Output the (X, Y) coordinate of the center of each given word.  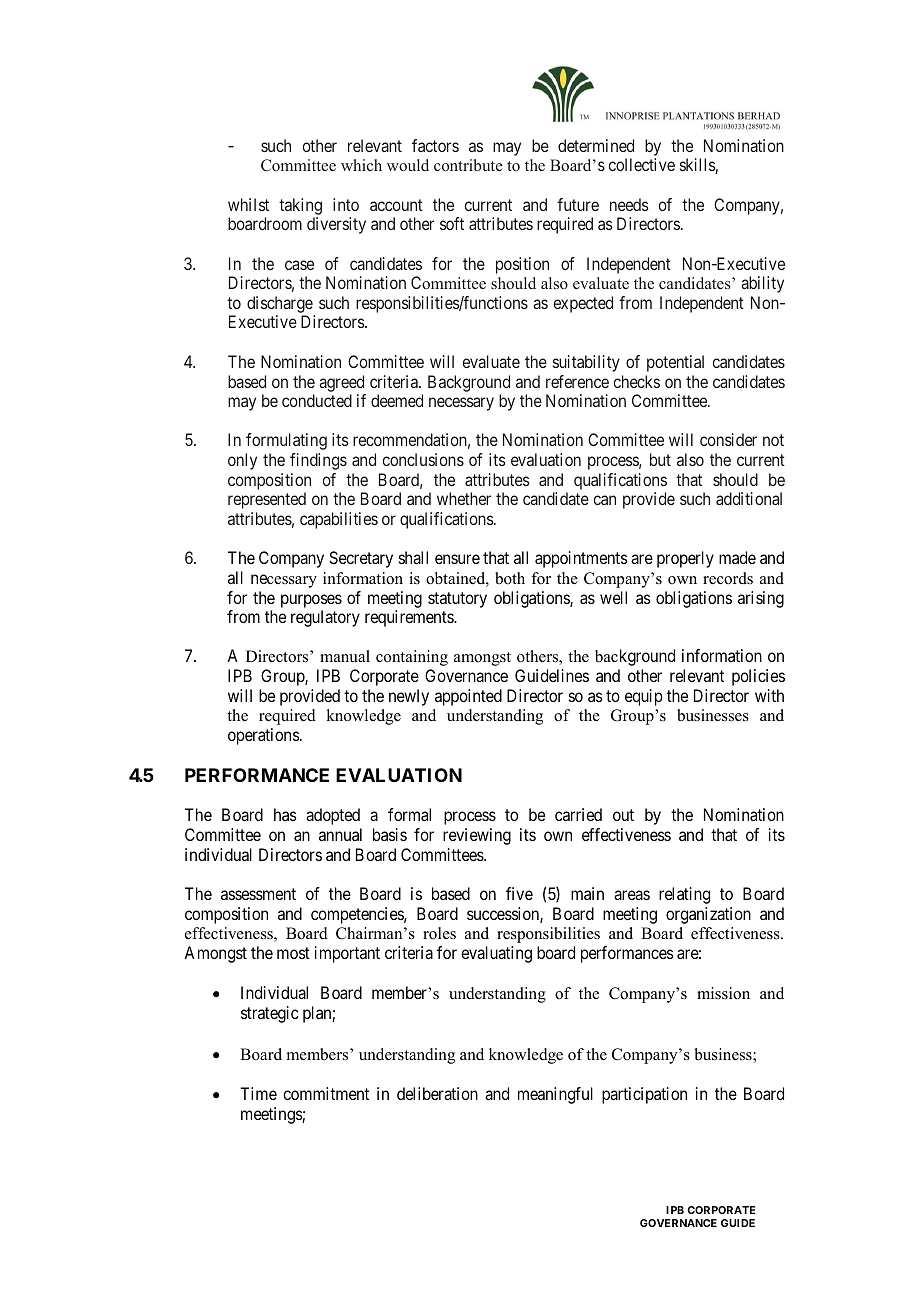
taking (300, 206)
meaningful (555, 1095)
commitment (326, 1093)
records (728, 578)
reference (577, 381)
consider (728, 439)
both (510, 578)
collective (642, 164)
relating (684, 895)
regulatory (325, 618)
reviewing (477, 836)
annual (340, 834)
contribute (468, 165)
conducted (317, 400)
